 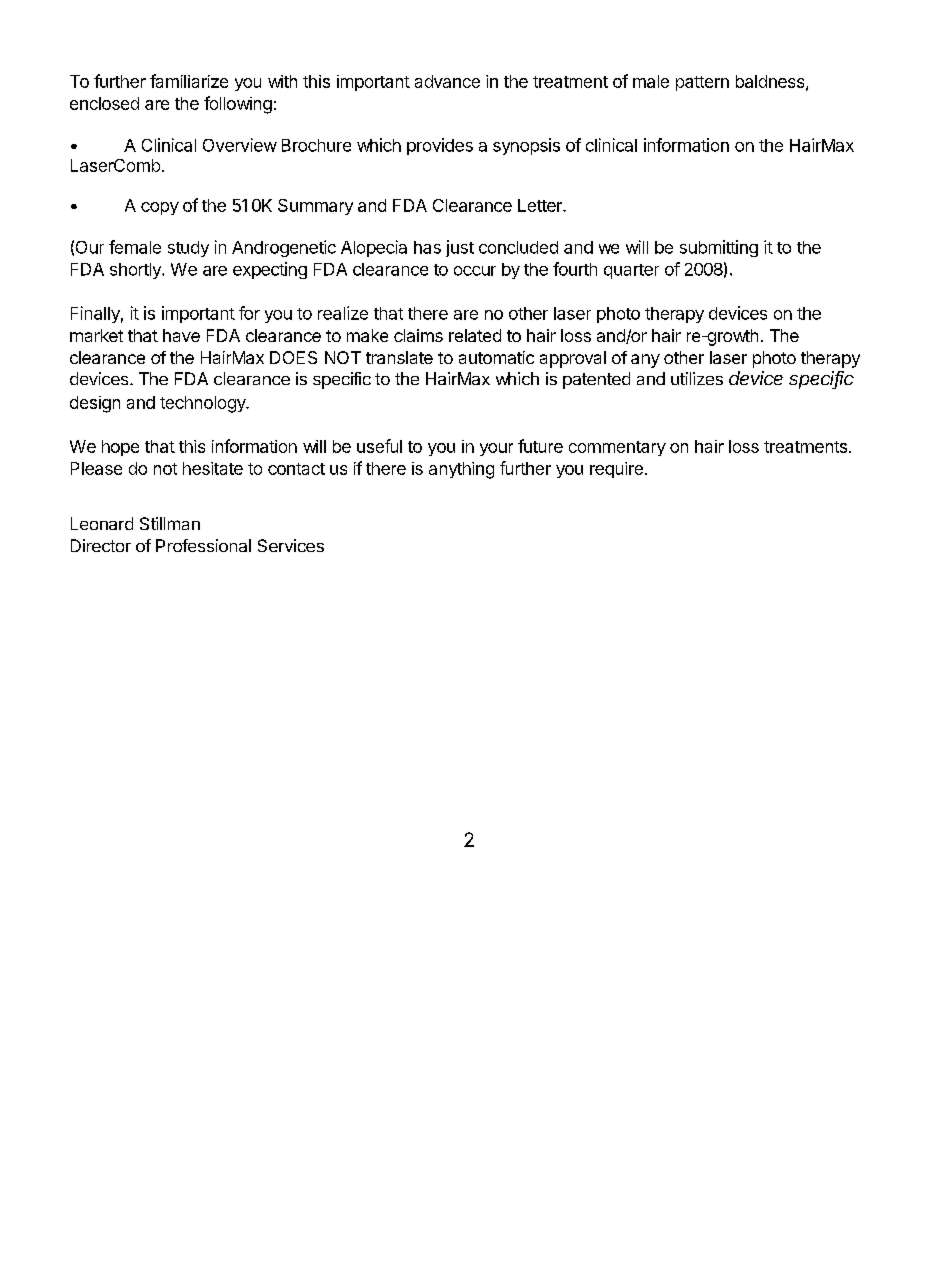 I want to click on have, so click(x=181, y=335).
